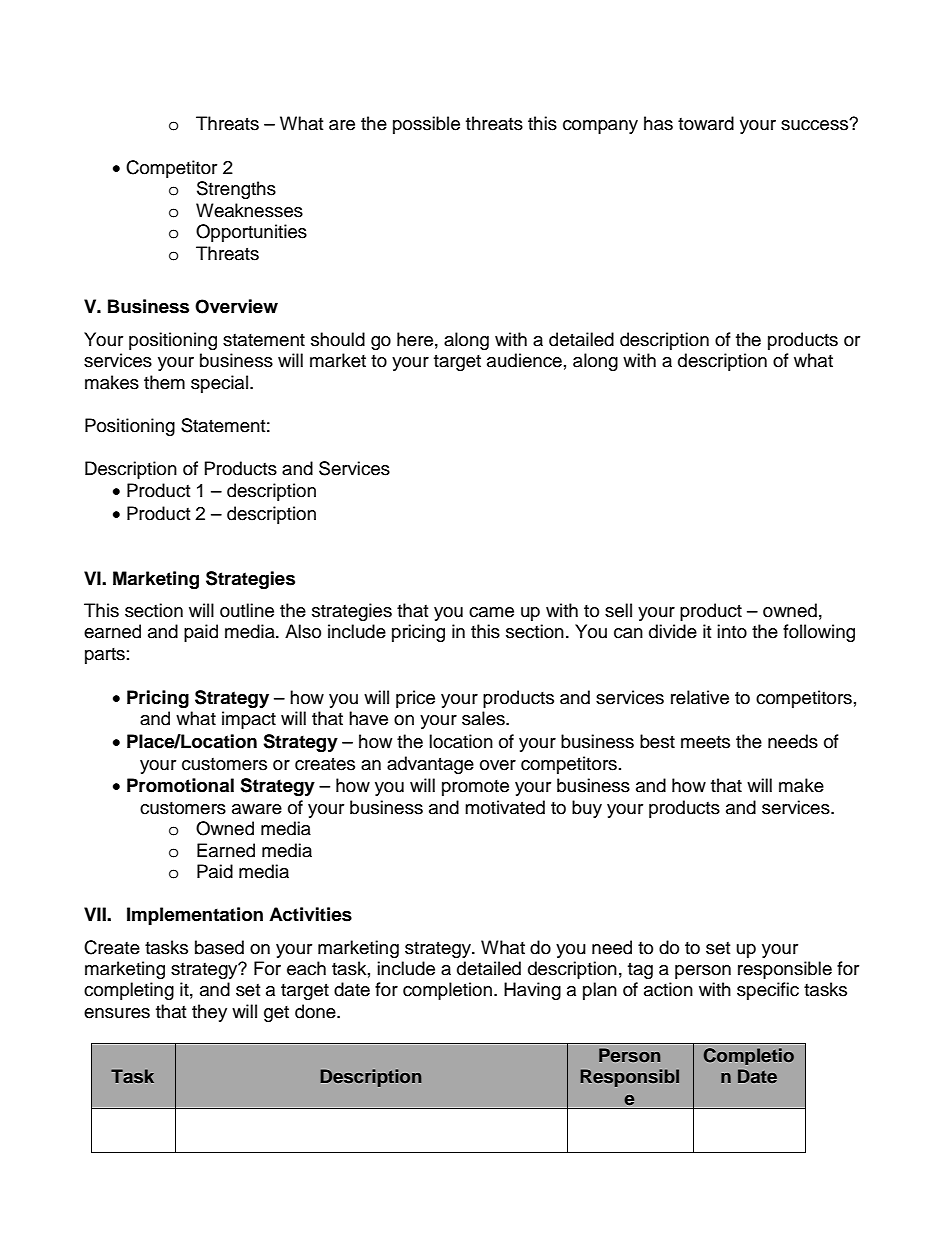 This screenshot has width=952, height=1233. What do you see at coordinates (768, 991) in the screenshot?
I see `specific` at bounding box center [768, 991].
